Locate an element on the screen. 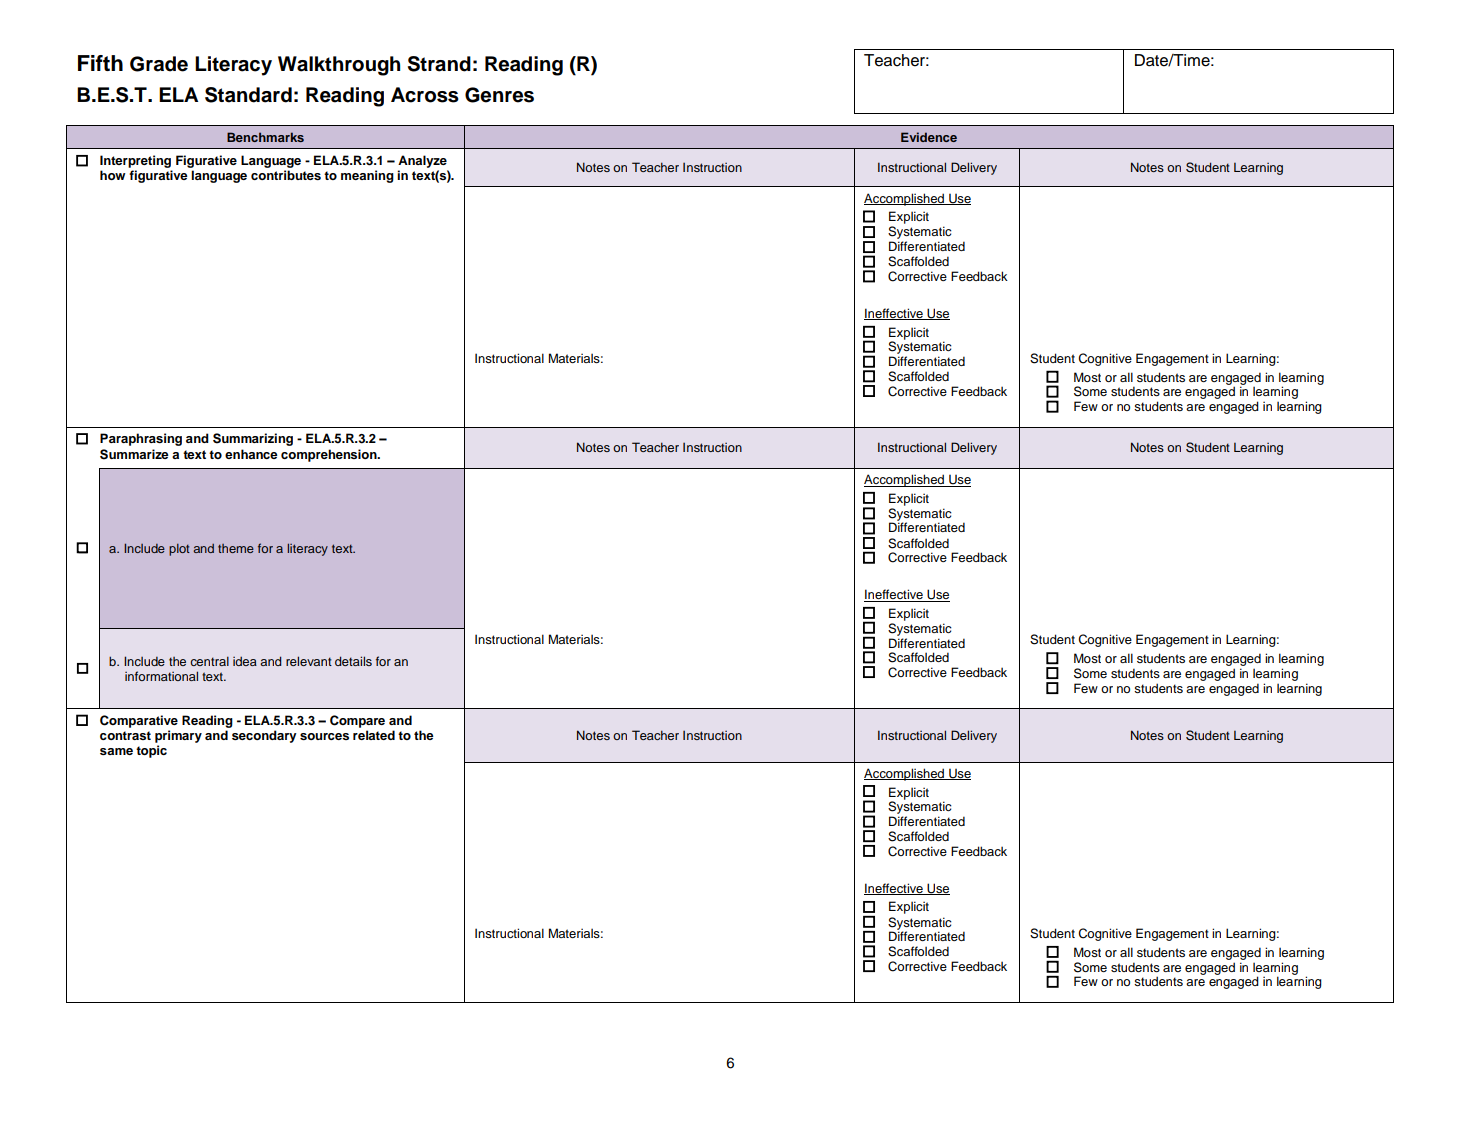 This screenshot has height=1128, width=1459. Evidence is located at coordinates (929, 137).
